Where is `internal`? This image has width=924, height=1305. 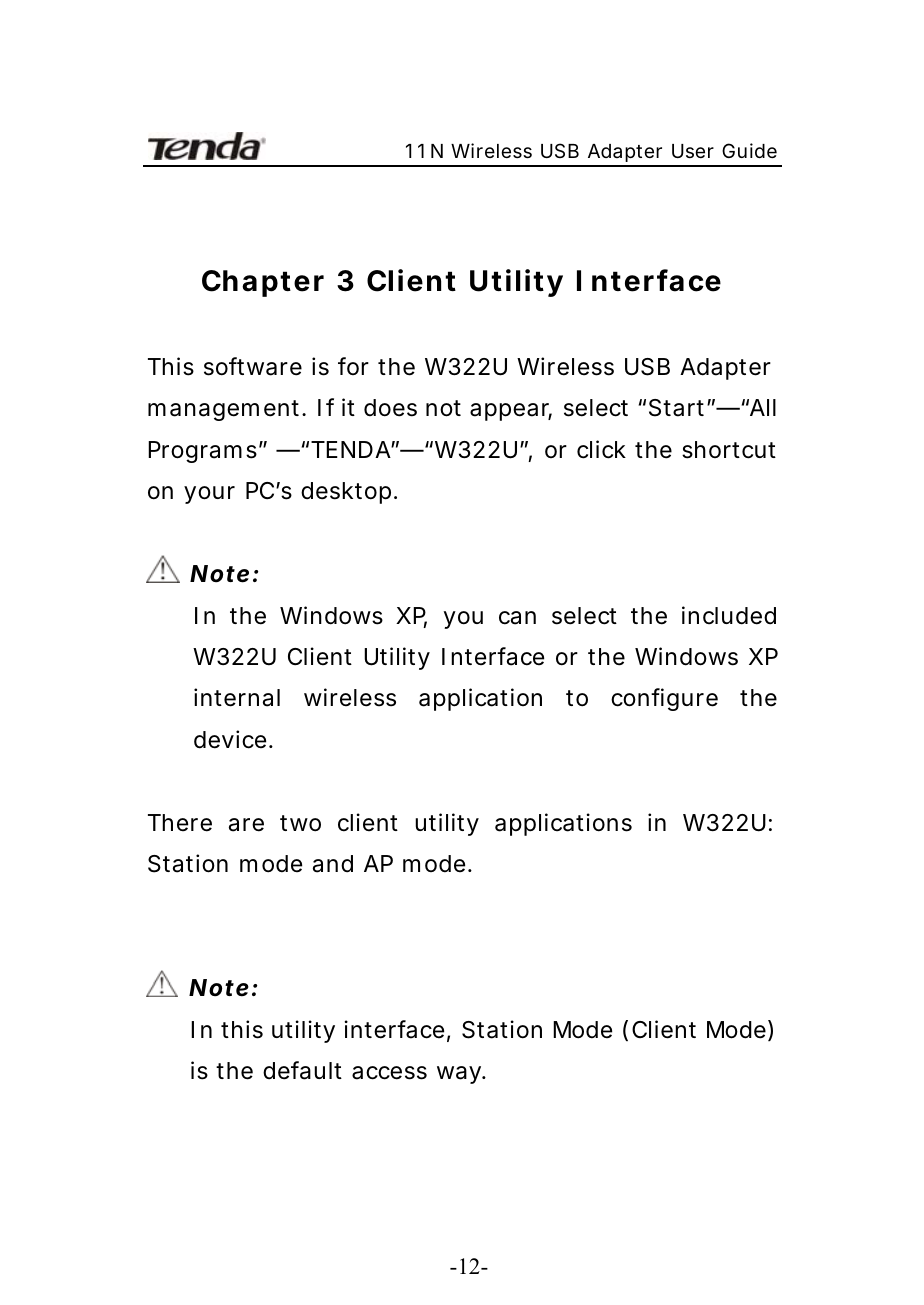 internal is located at coordinates (237, 697).
